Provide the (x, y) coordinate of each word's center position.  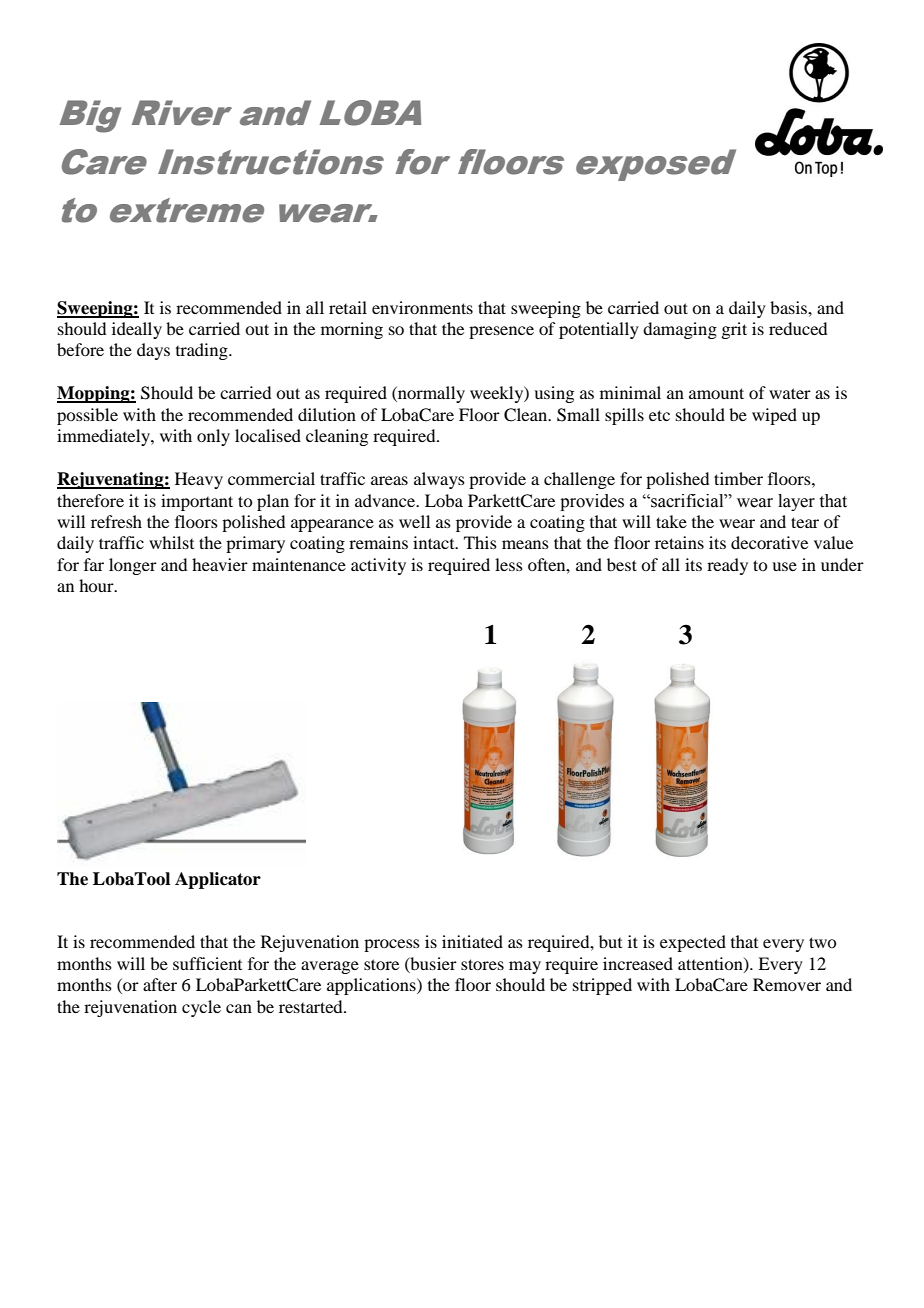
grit (734, 330)
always (439, 480)
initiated (472, 941)
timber (738, 478)
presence (501, 332)
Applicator (218, 880)
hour (97, 585)
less (509, 564)
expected (693, 943)
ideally (137, 330)
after (160, 984)
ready (727, 566)
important (197, 502)
